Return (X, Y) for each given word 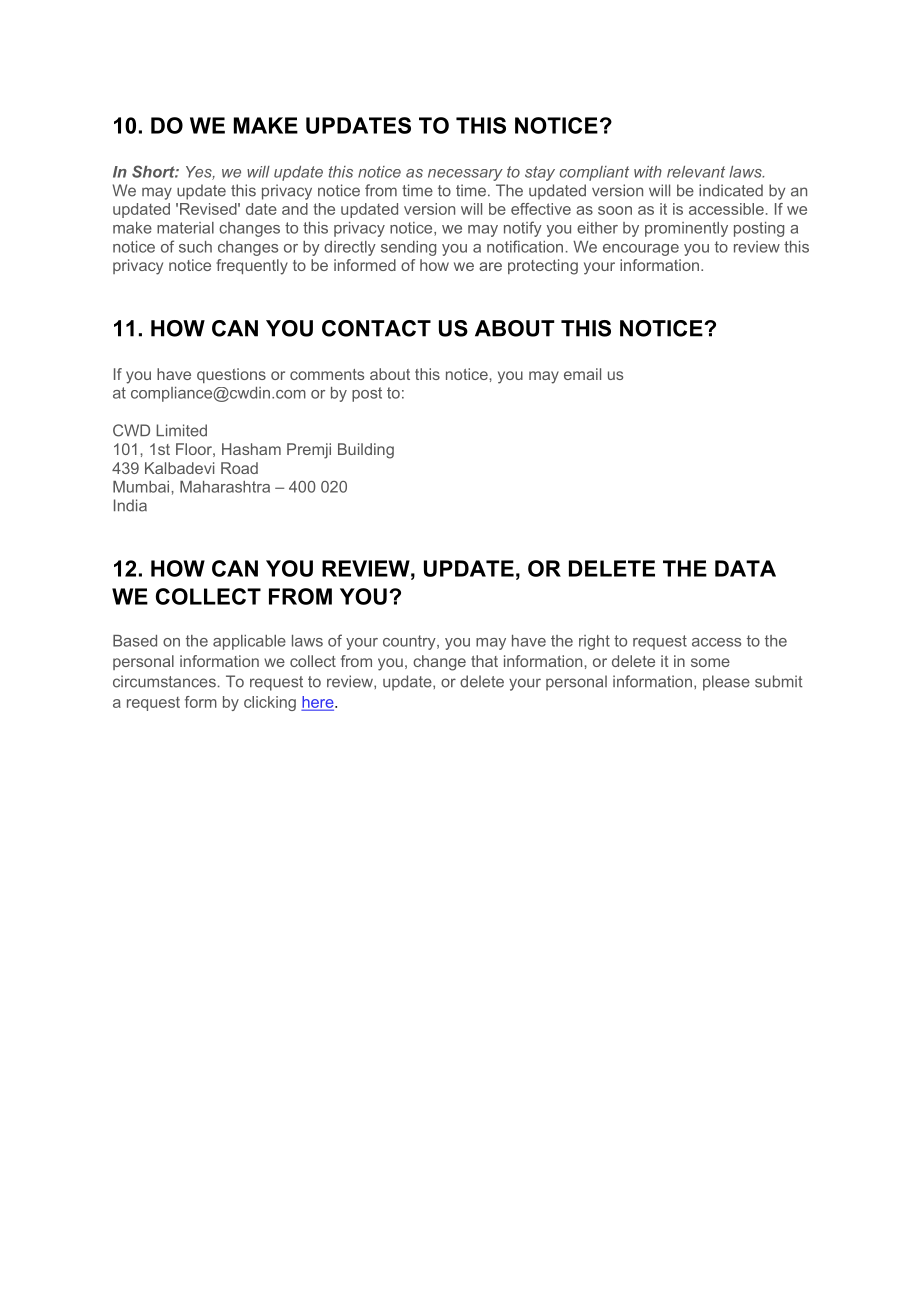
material (185, 228)
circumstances (164, 681)
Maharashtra (225, 487)
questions (231, 375)
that (484, 661)
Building (366, 451)
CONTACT (376, 328)
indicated (731, 190)
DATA (745, 568)
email (582, 374)
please (726, 683)
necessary (465, 175)
